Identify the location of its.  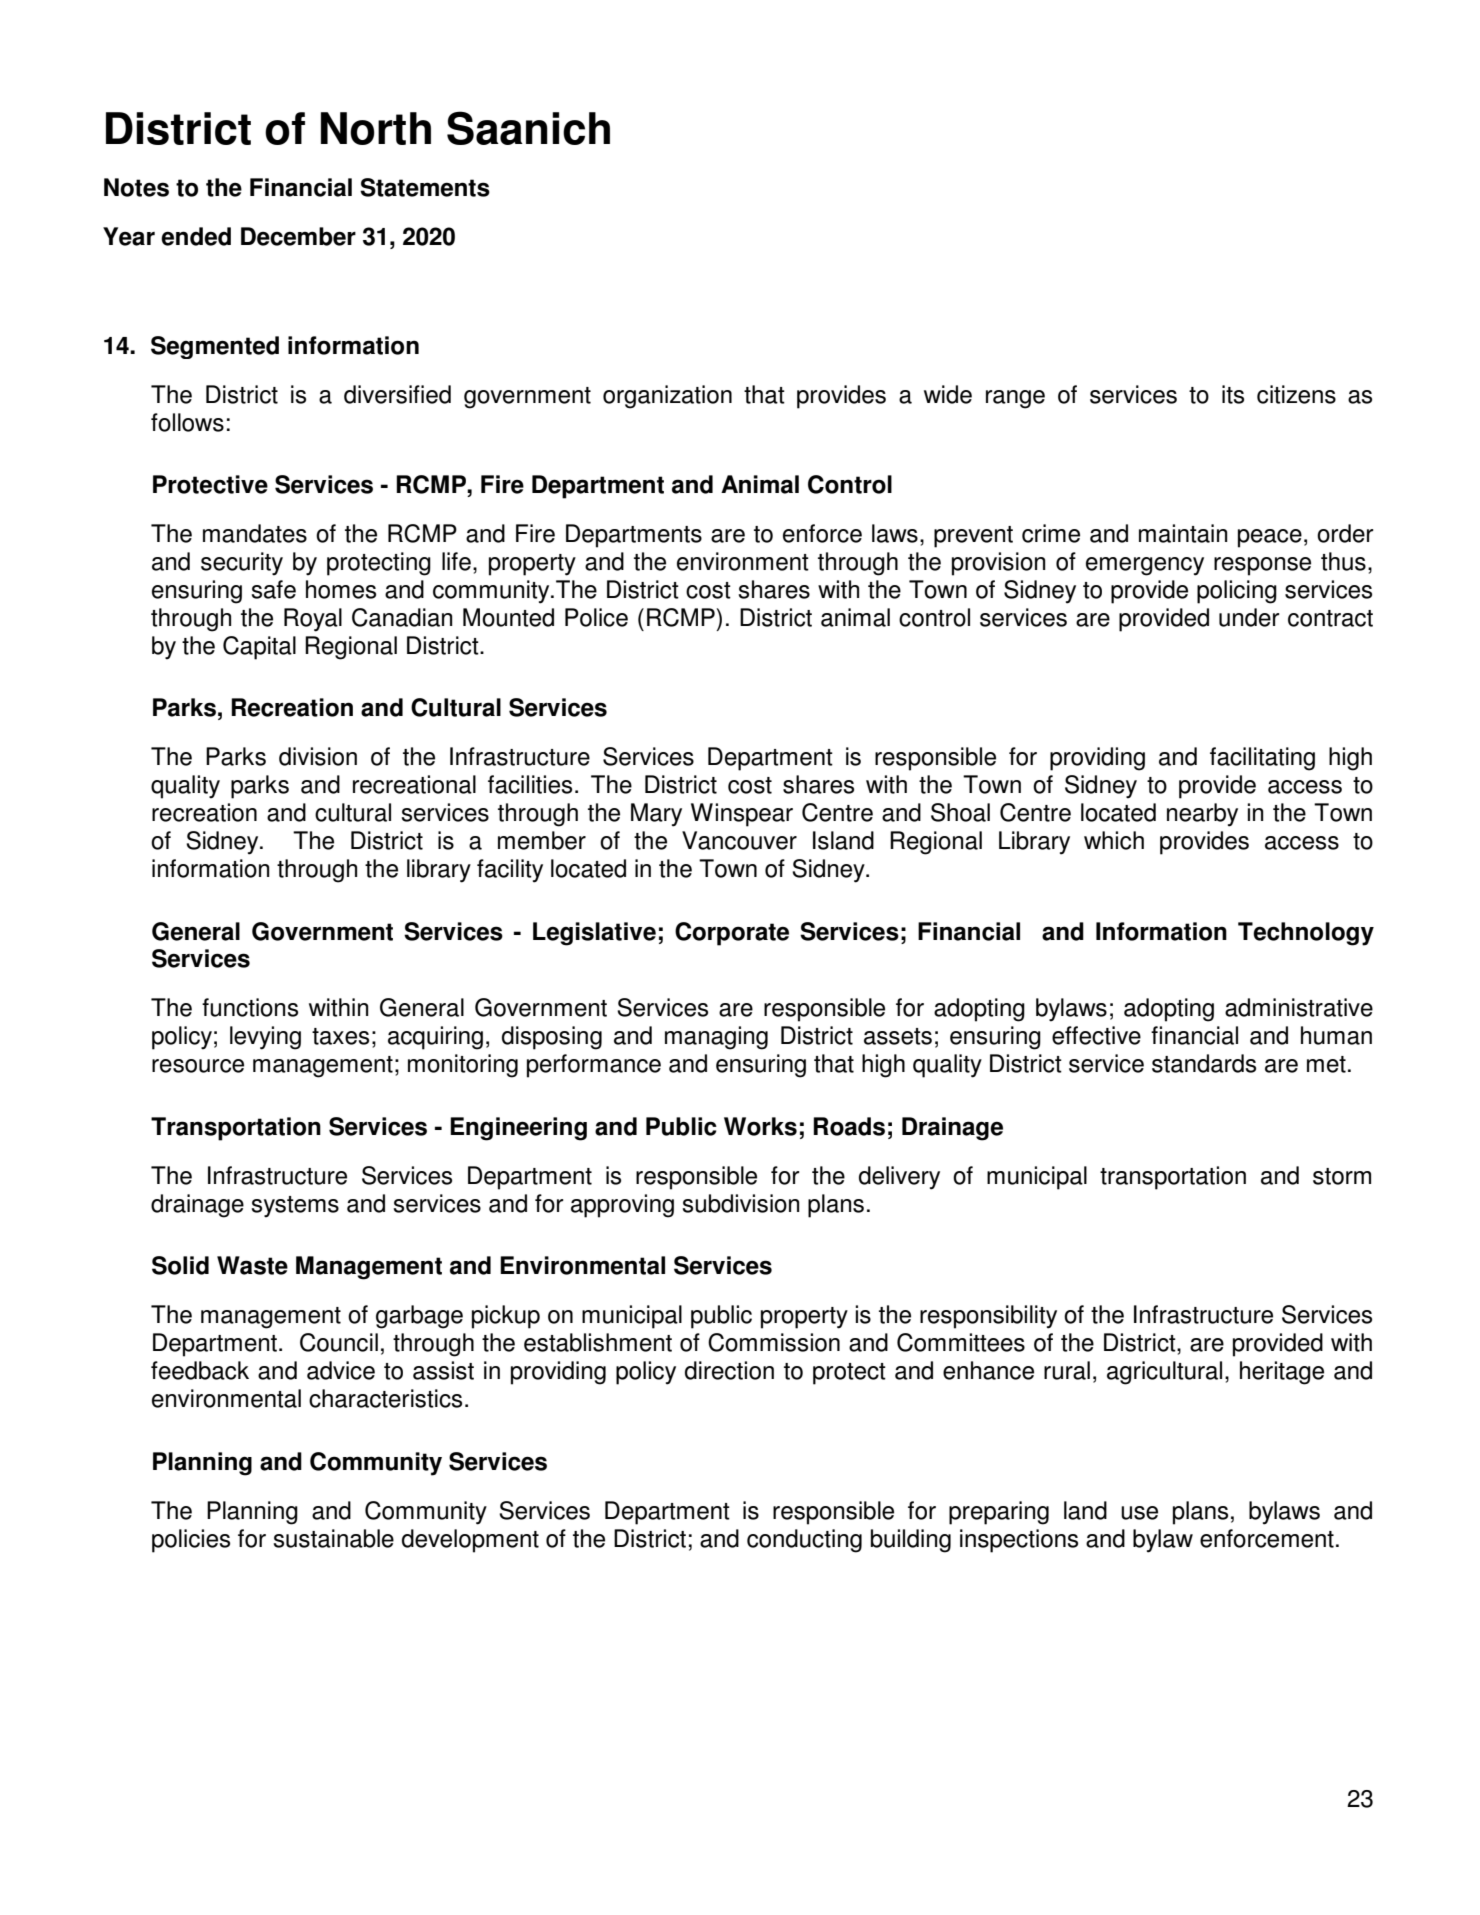
(1233, 394).
